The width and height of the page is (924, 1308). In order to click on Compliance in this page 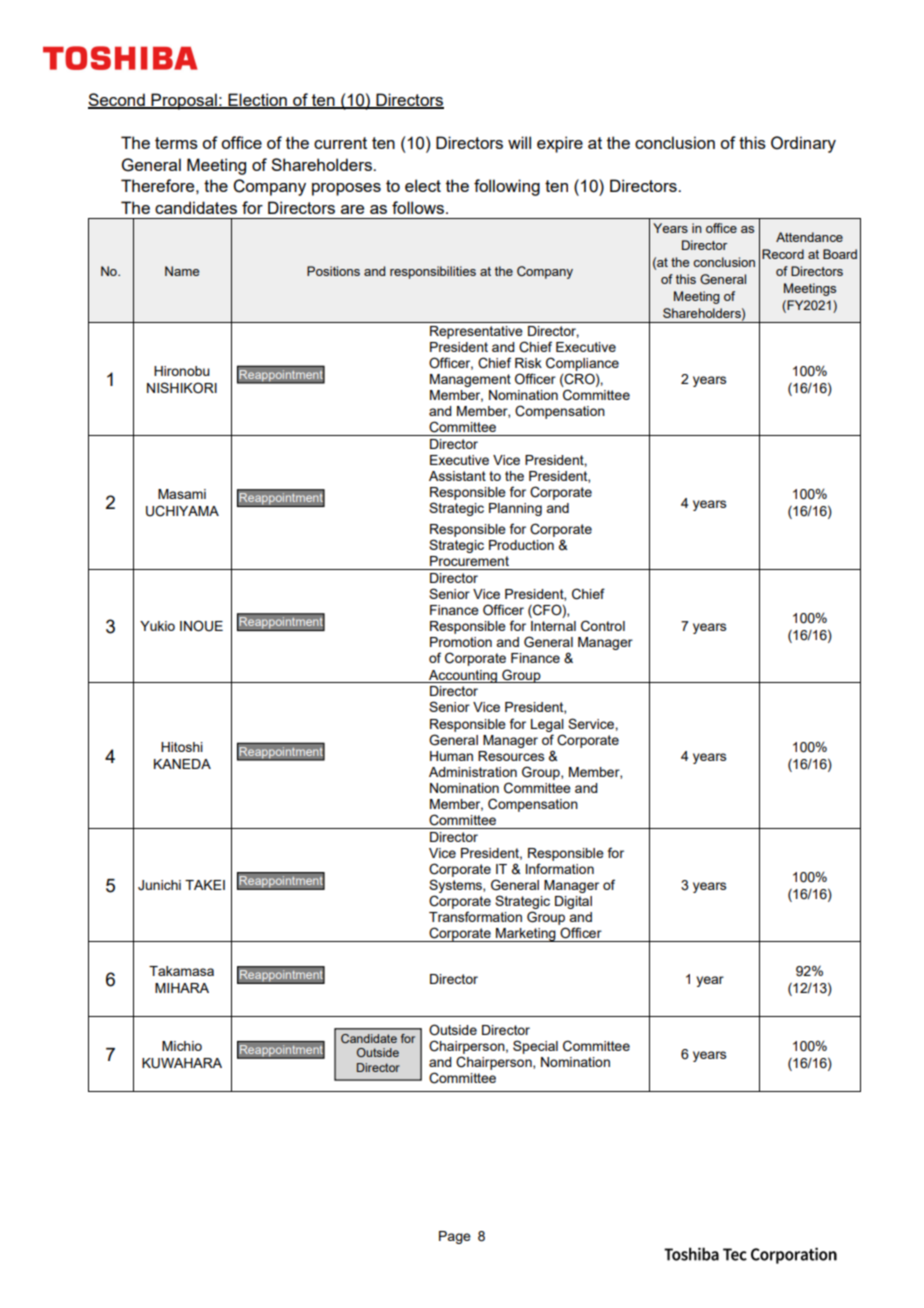, I will do `click(582, 364)`.
